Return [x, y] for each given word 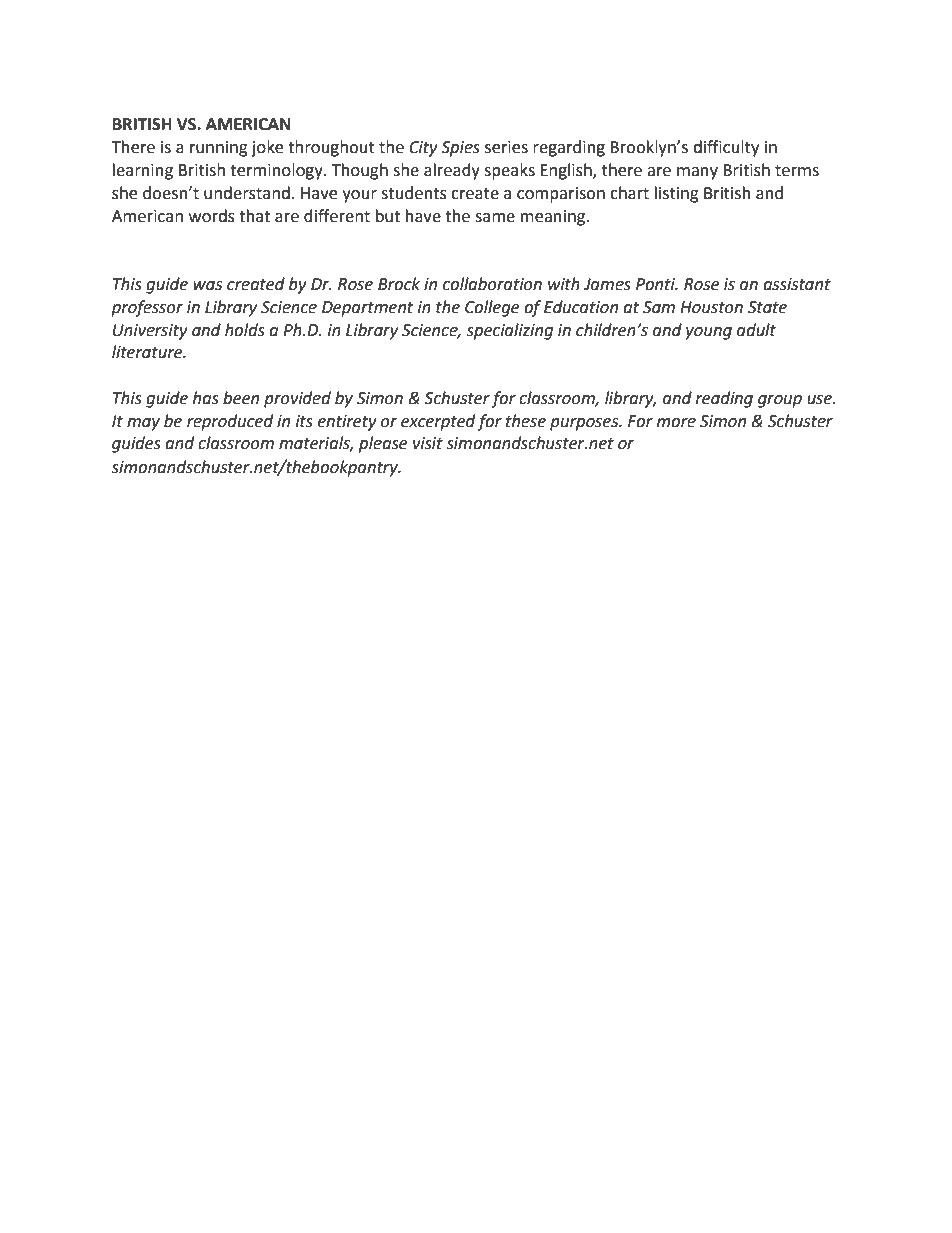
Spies [460, 149]
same [495, 218]
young [708, 333]
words [212, 216]
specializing [509, 331]
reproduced [230, 422]
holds [245, 330]
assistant [797, 284]
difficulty [726, 148]
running [219, 149]
